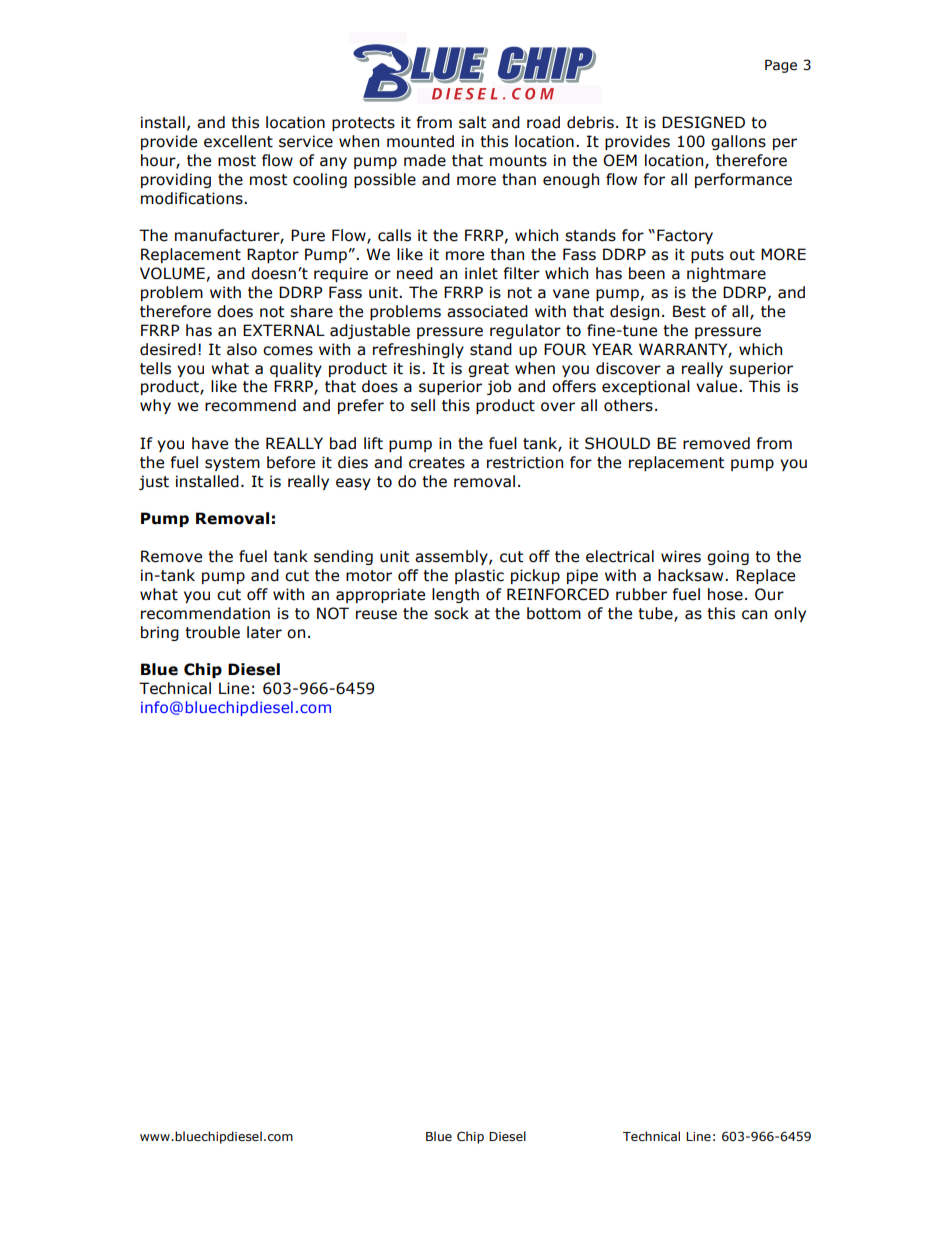 The width and height of the page is (952, 1233). What do you see at coordinates (781, 66) in the page?
I see `Page` at bounding box center [781, 66].
